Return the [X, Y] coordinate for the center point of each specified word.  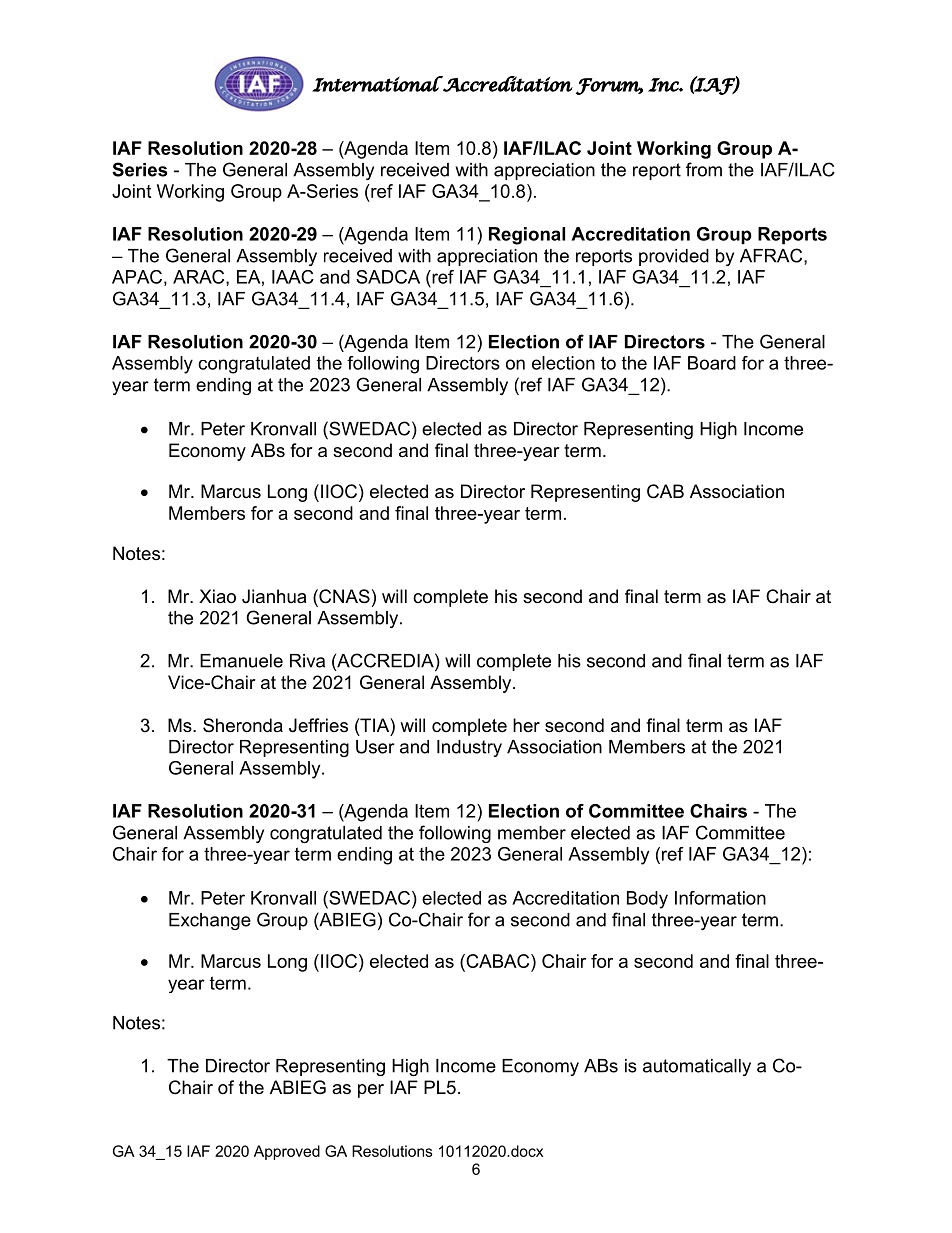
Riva [307, 661]
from [704, 169]
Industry [469, 748]
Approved [287, 1152]
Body [647, 900]
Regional [527, 236]
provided [674, 257]
